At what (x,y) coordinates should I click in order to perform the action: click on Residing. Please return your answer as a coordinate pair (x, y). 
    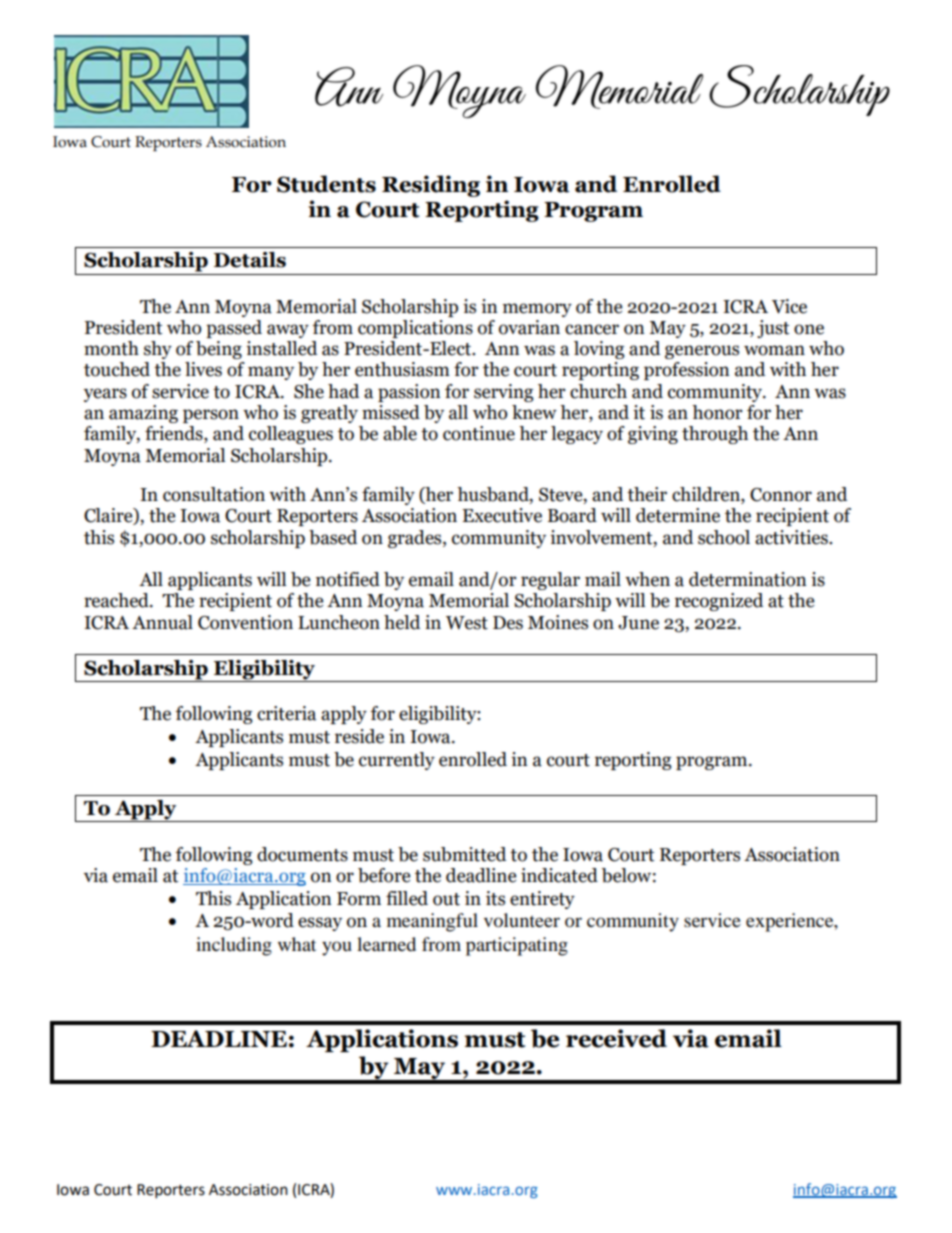
    Looking at the image, I should click on (431, 186).
